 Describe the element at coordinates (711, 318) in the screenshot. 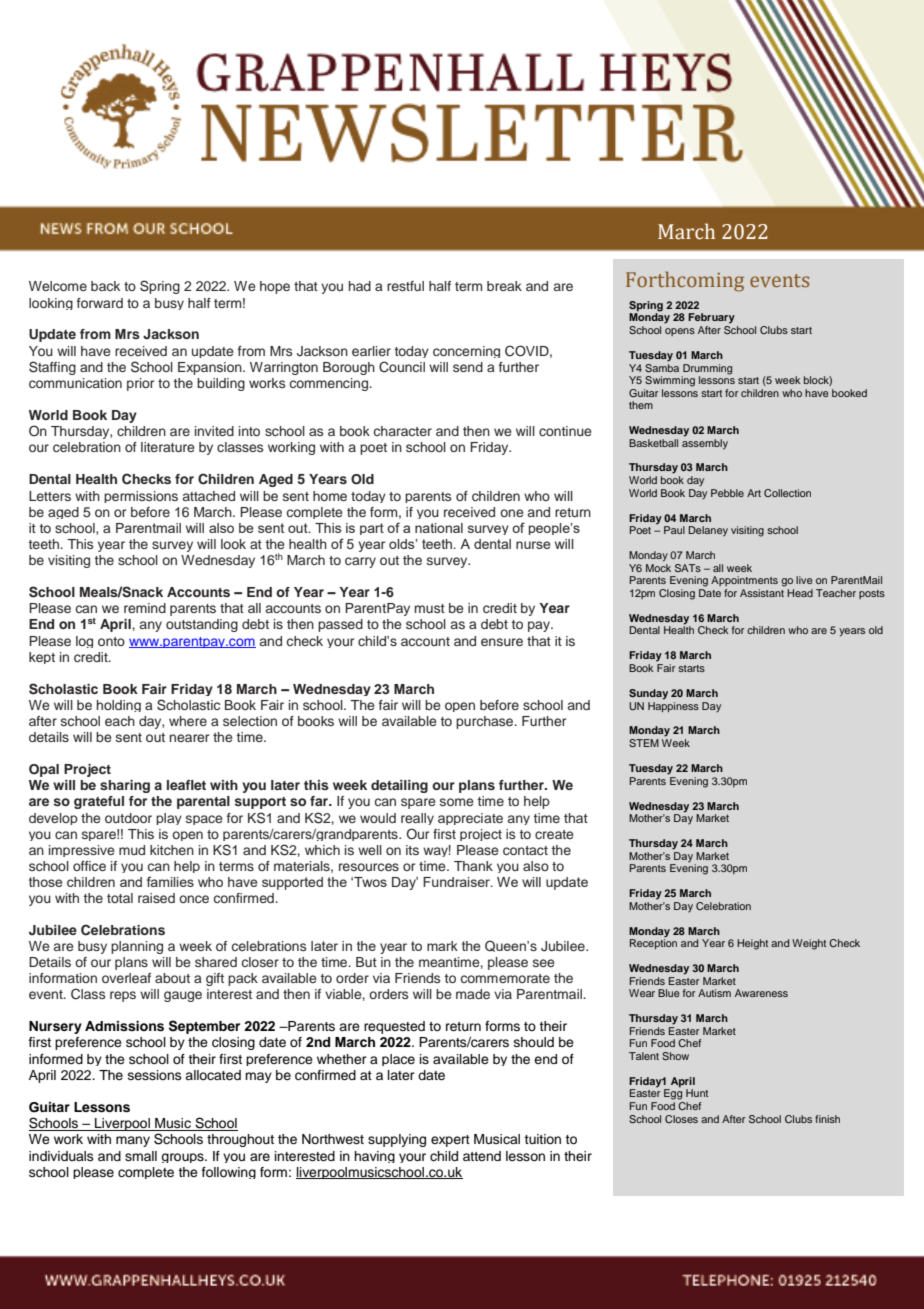

I see `February` at that location.
